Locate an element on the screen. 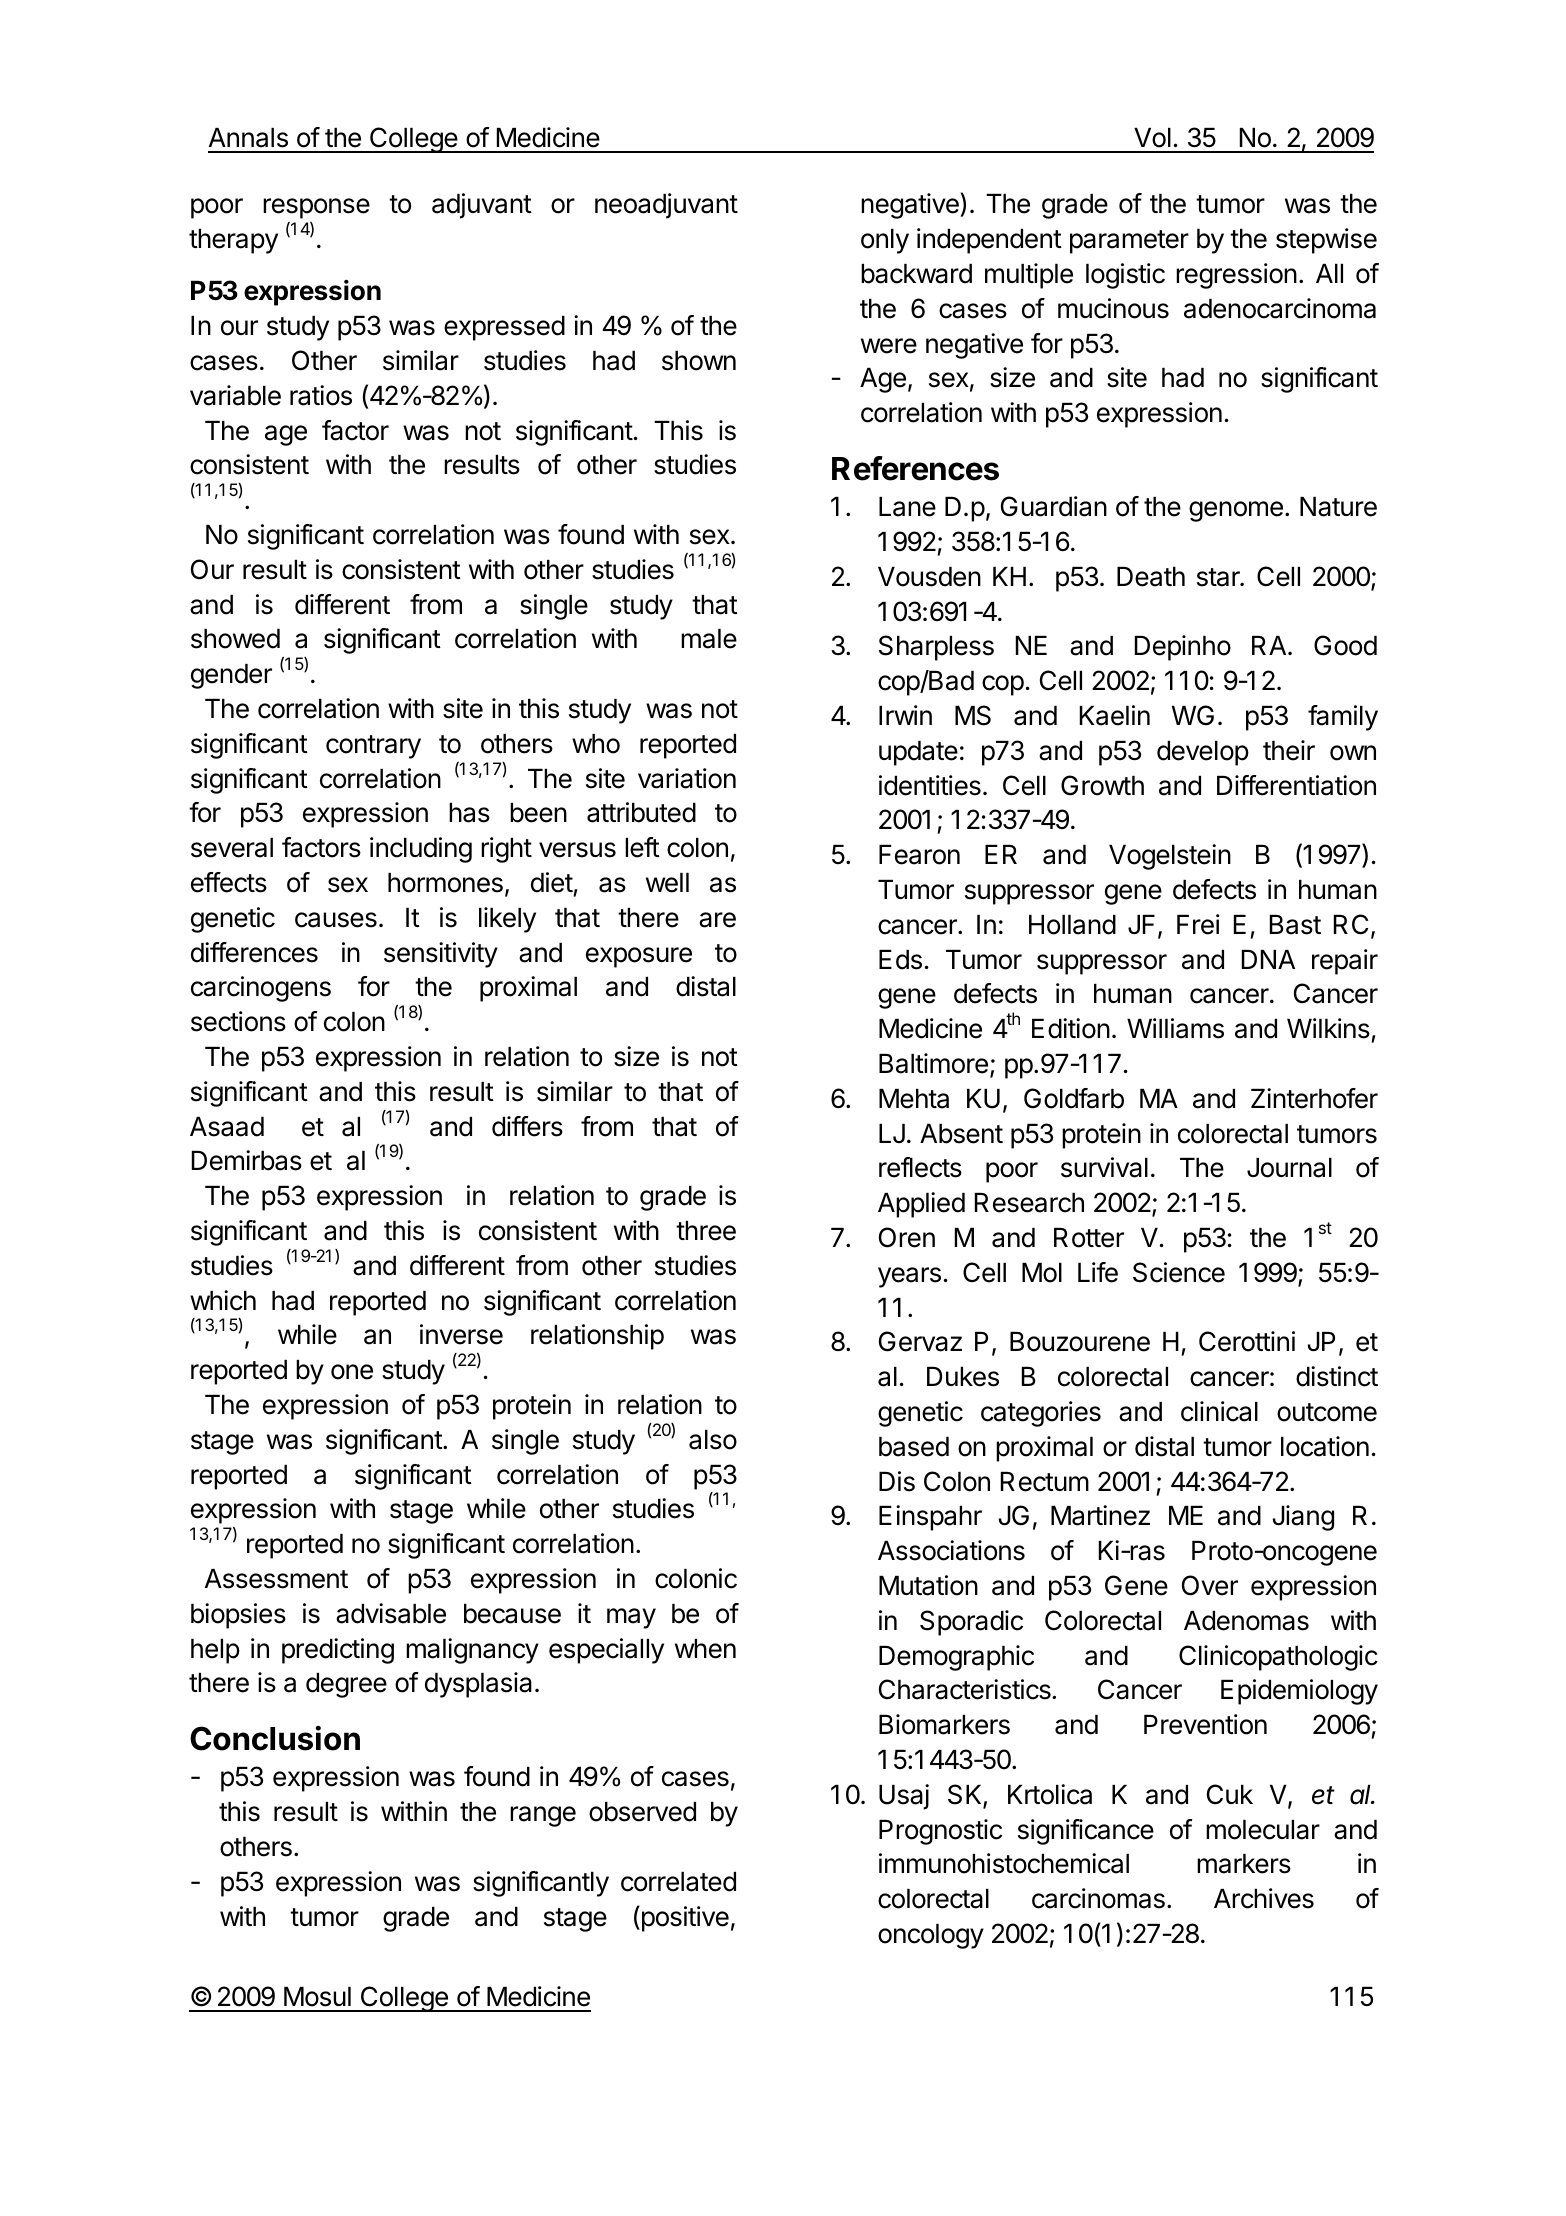 This screenshot has width=1566, height=2216. correlated is located at coordinates (678, 1882).
